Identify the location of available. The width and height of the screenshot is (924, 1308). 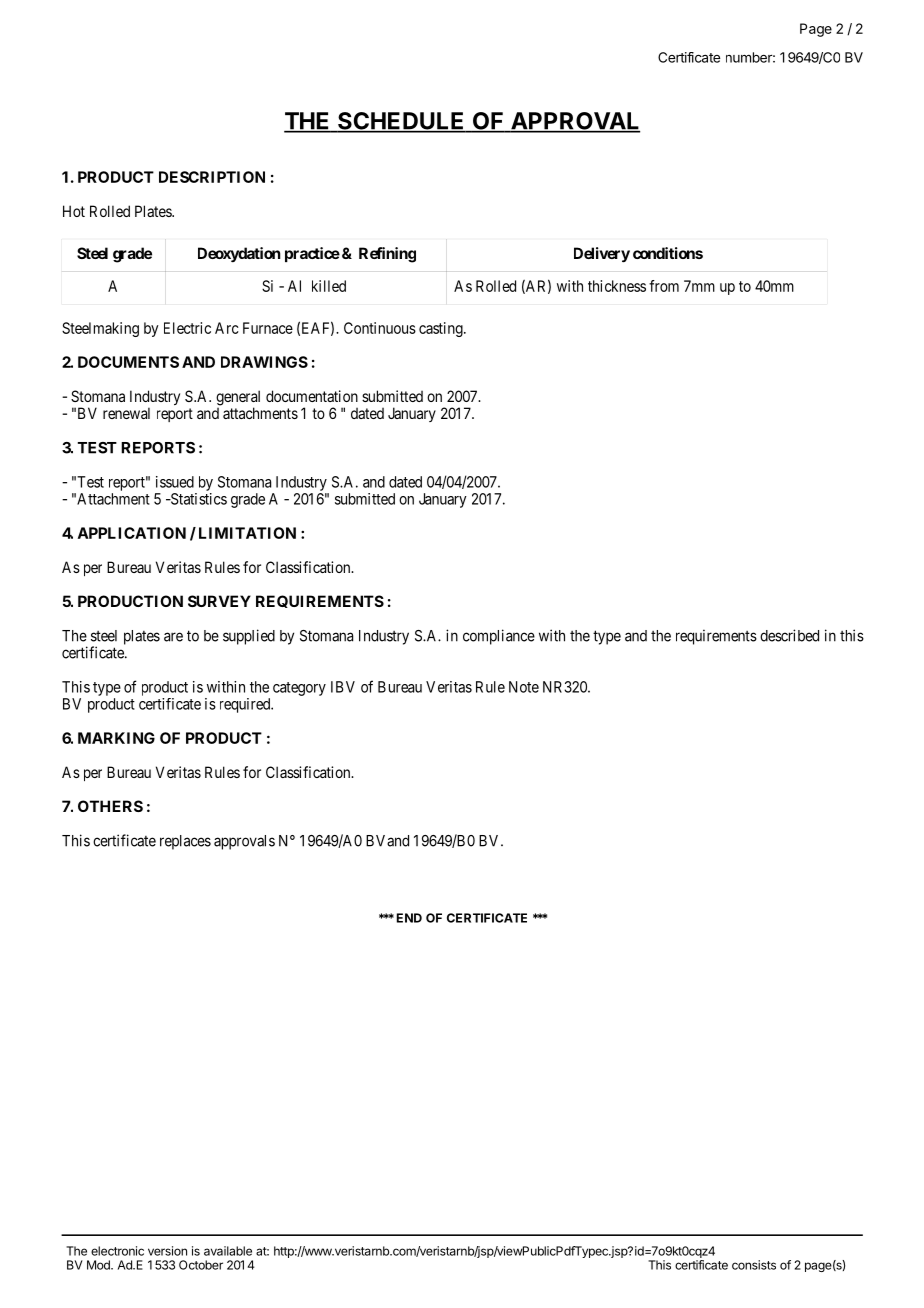
(228, 1251).
